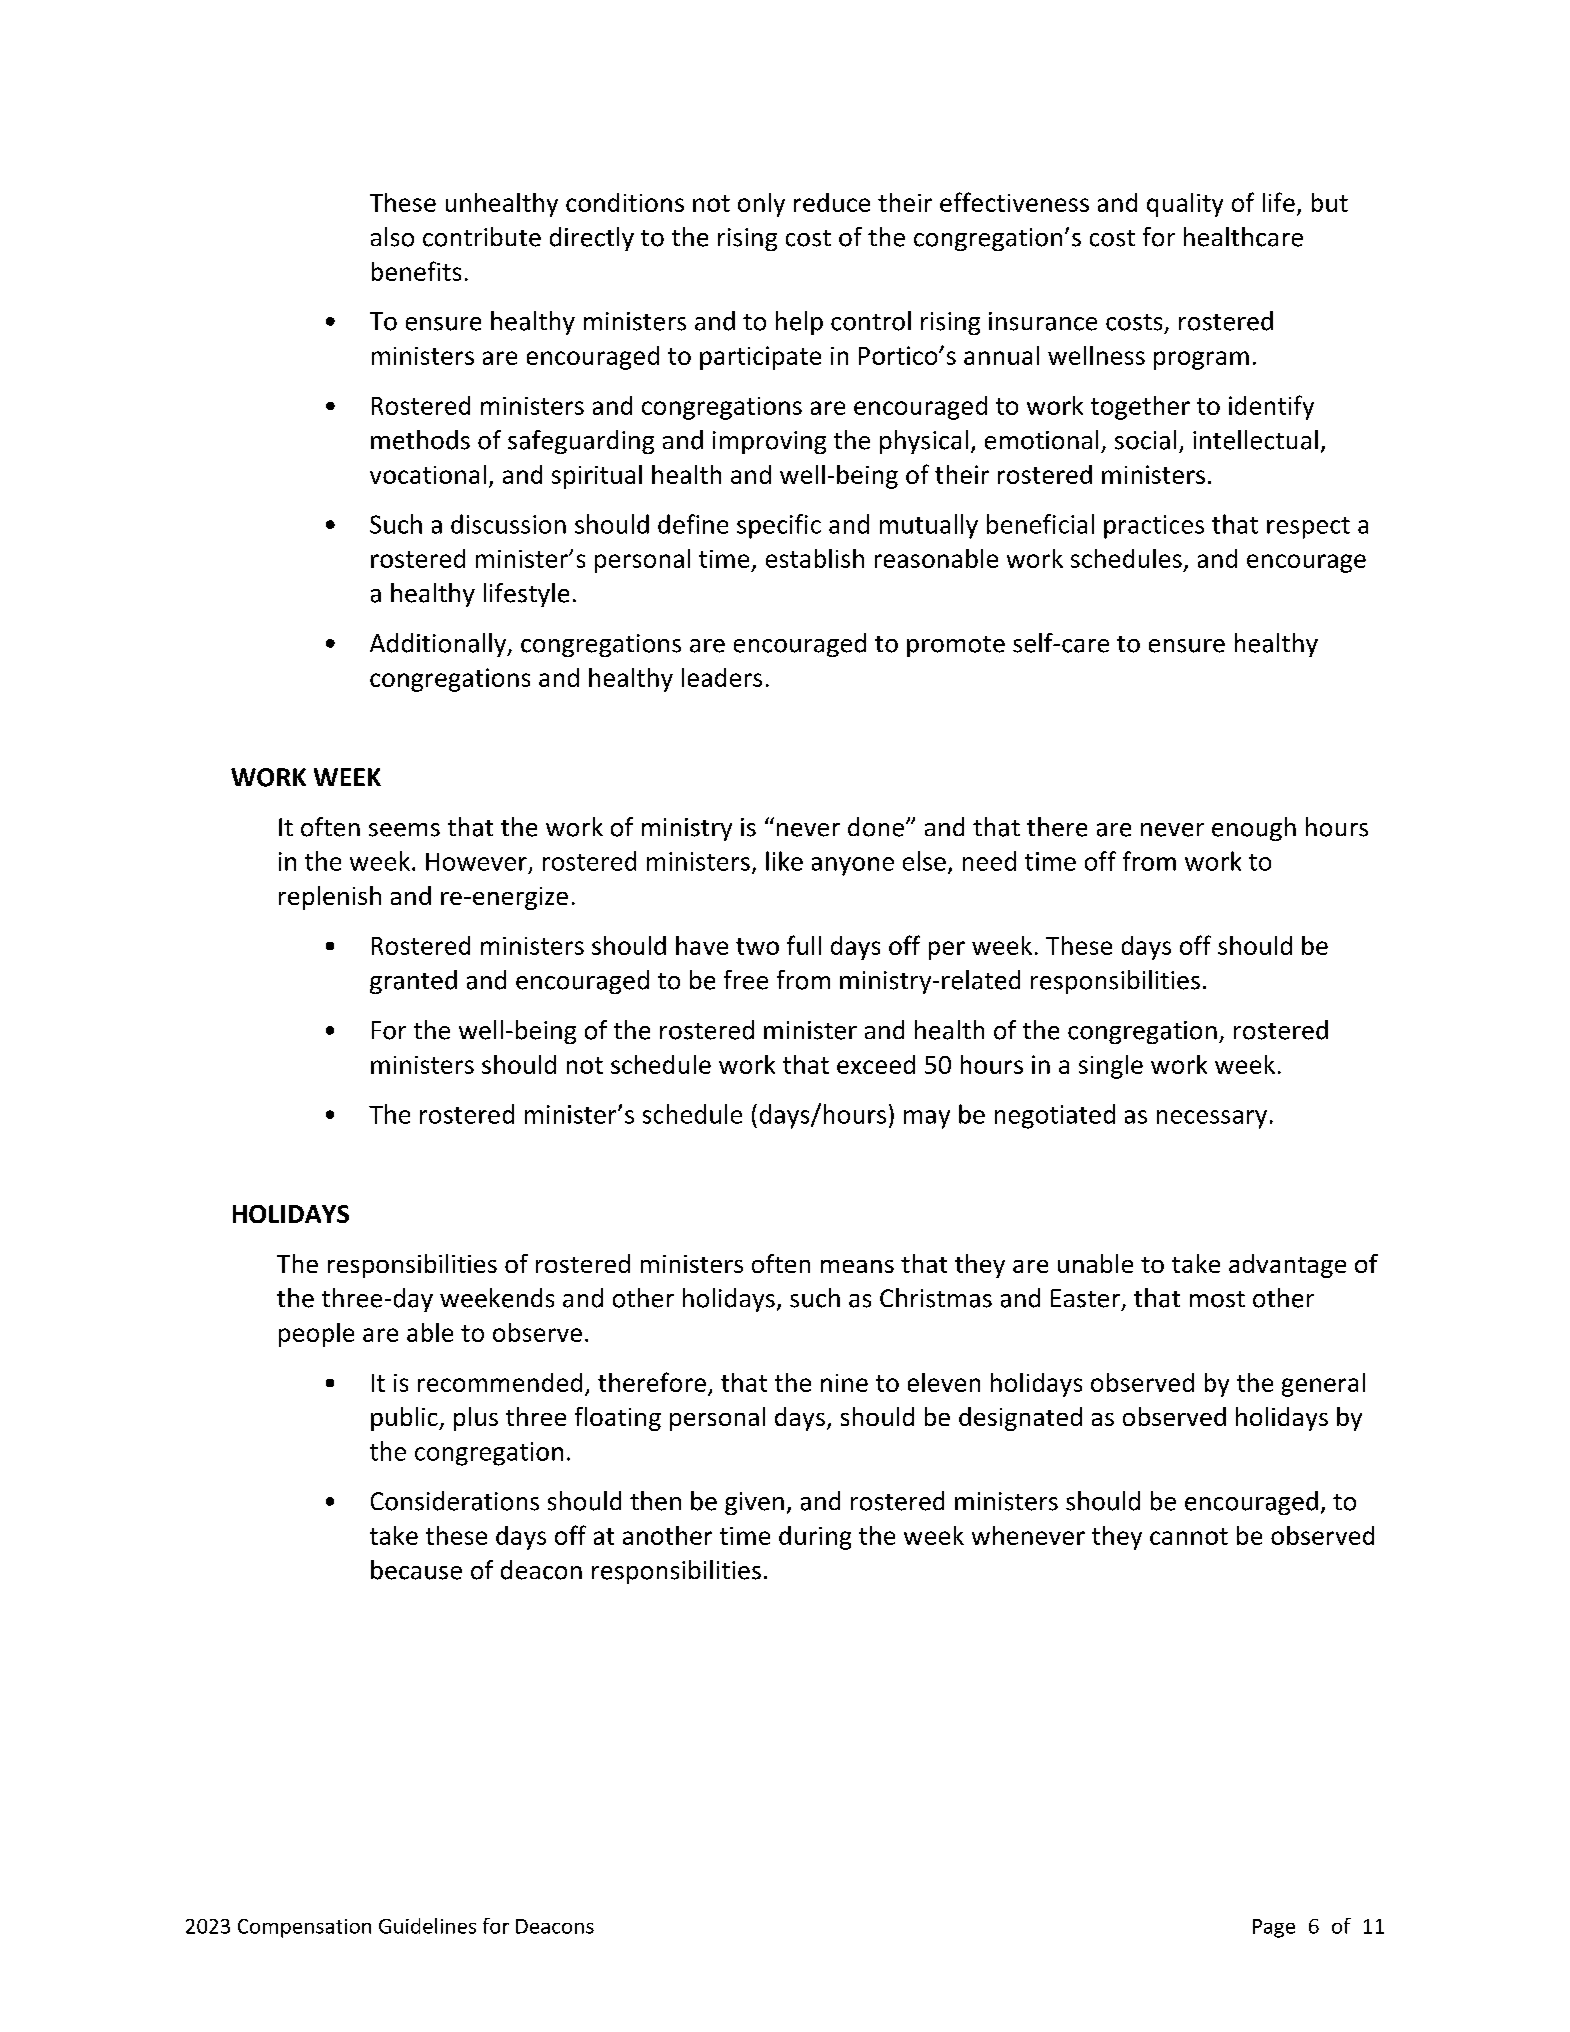 The height and width of the screenshot is (2032, 1570). What do you see at coordinates (815, 1538) in the screenshot?
I see `during` at bounding box center [815, 1538].
